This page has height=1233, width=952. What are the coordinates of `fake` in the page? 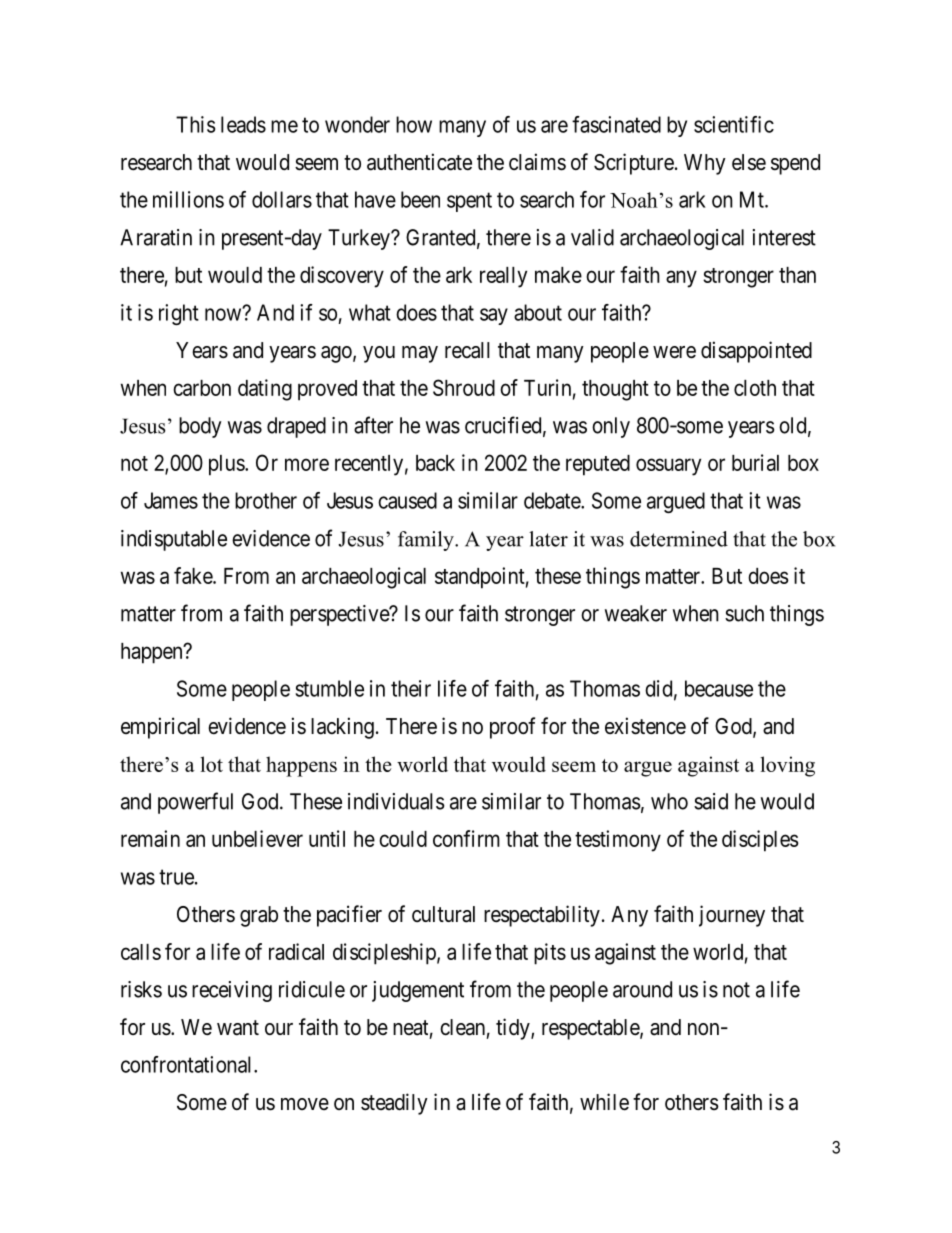 It's located at (194, 575).
